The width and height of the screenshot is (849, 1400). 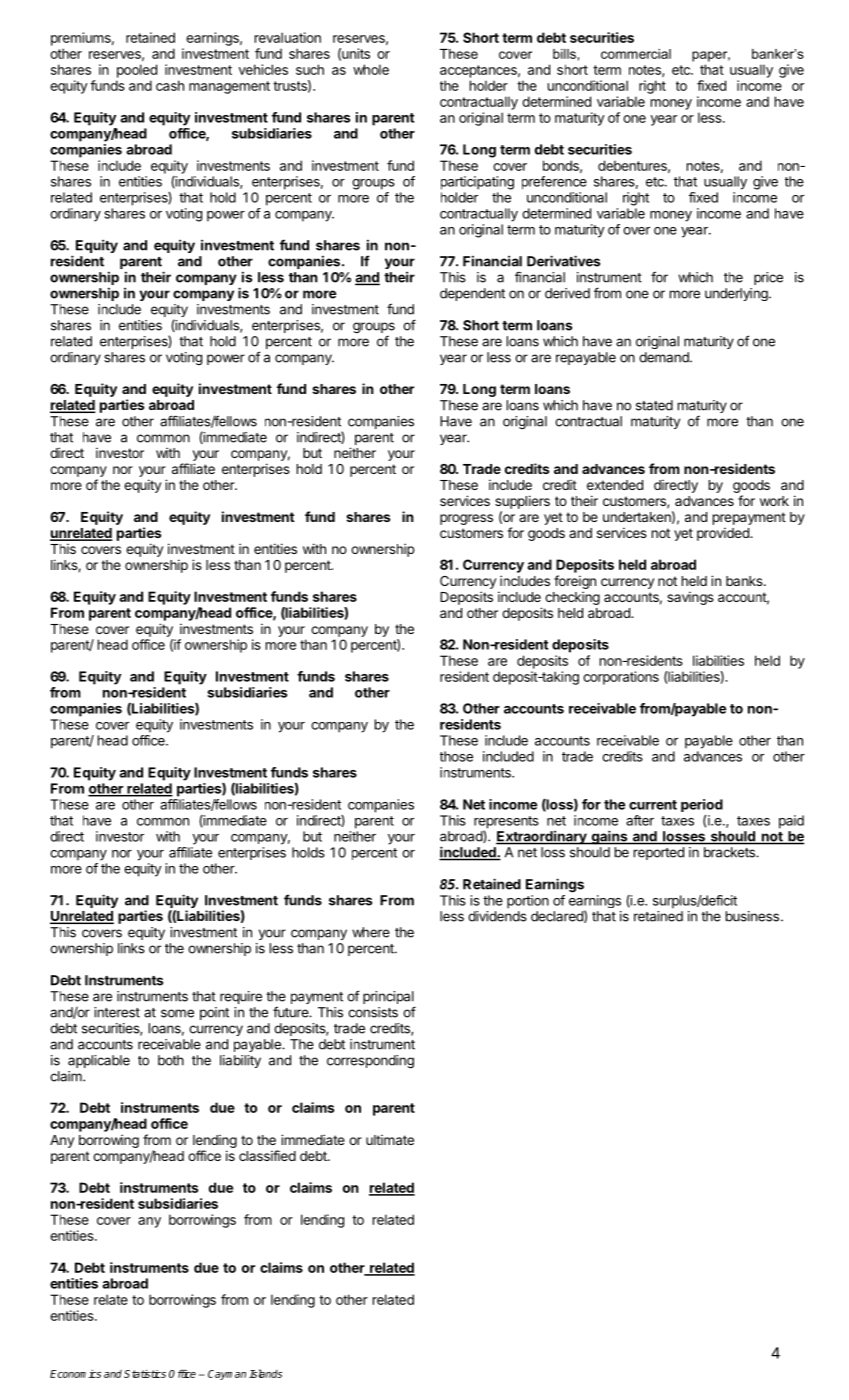 I want to click on cash, so click(x=170, y=85).
